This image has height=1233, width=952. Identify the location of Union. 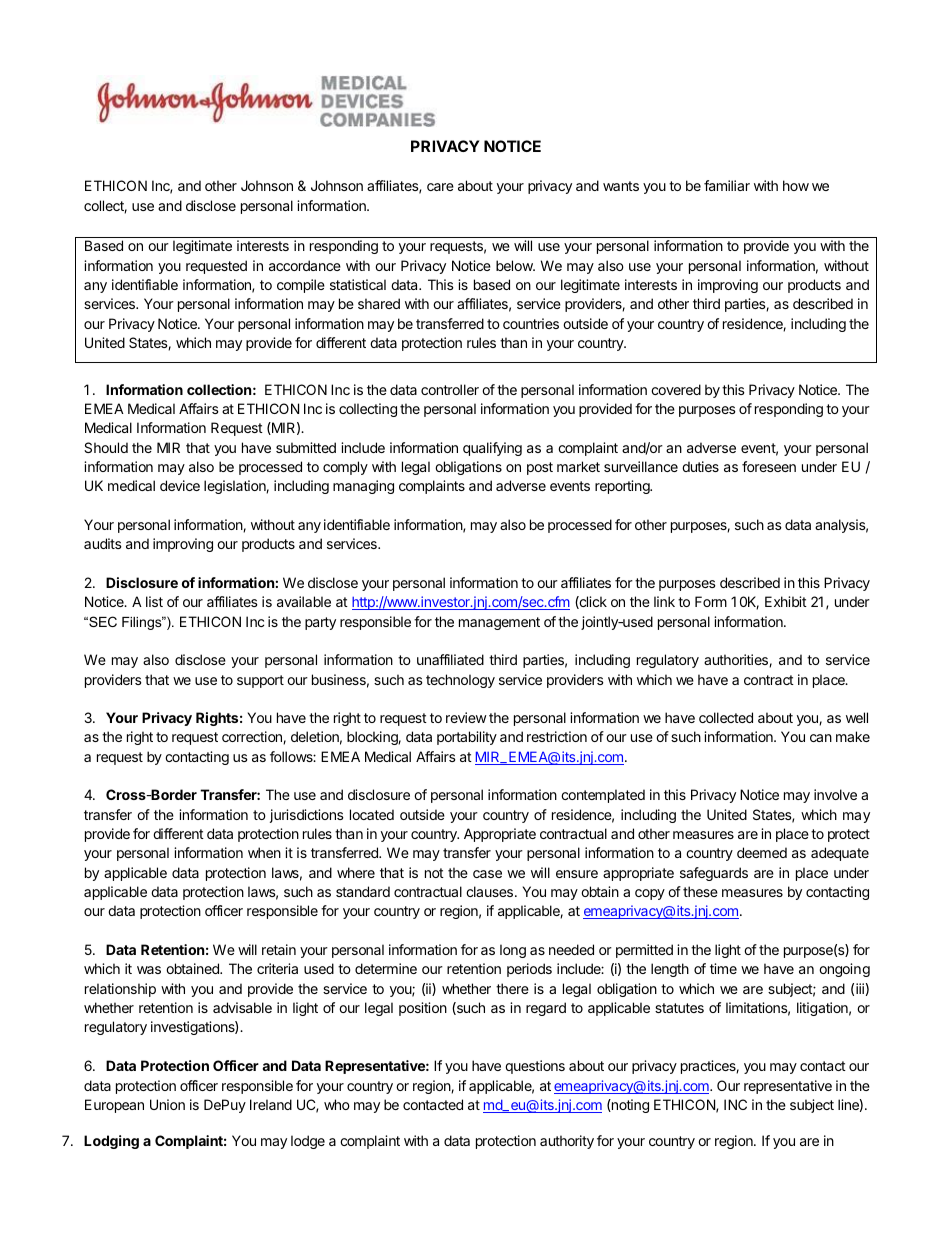
(167, 1104).
